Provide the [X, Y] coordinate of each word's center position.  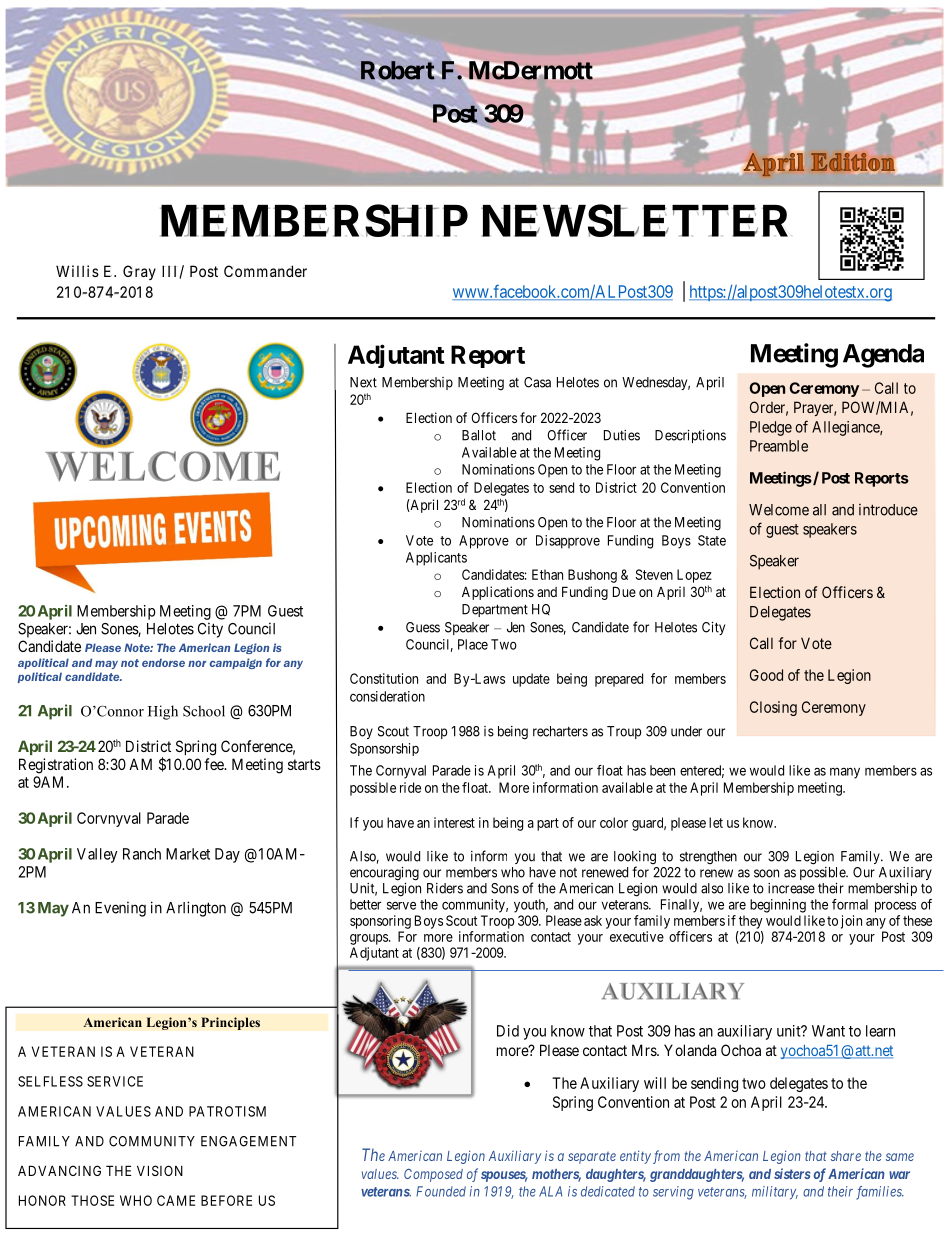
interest [454, 822]
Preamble [779, 446]
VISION [160, 1170]
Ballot [479, 435]
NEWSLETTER [634, 220]
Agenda [883, 356]
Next [363, 382]
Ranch [142, 854]
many [845, 773]
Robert [399, 71]
